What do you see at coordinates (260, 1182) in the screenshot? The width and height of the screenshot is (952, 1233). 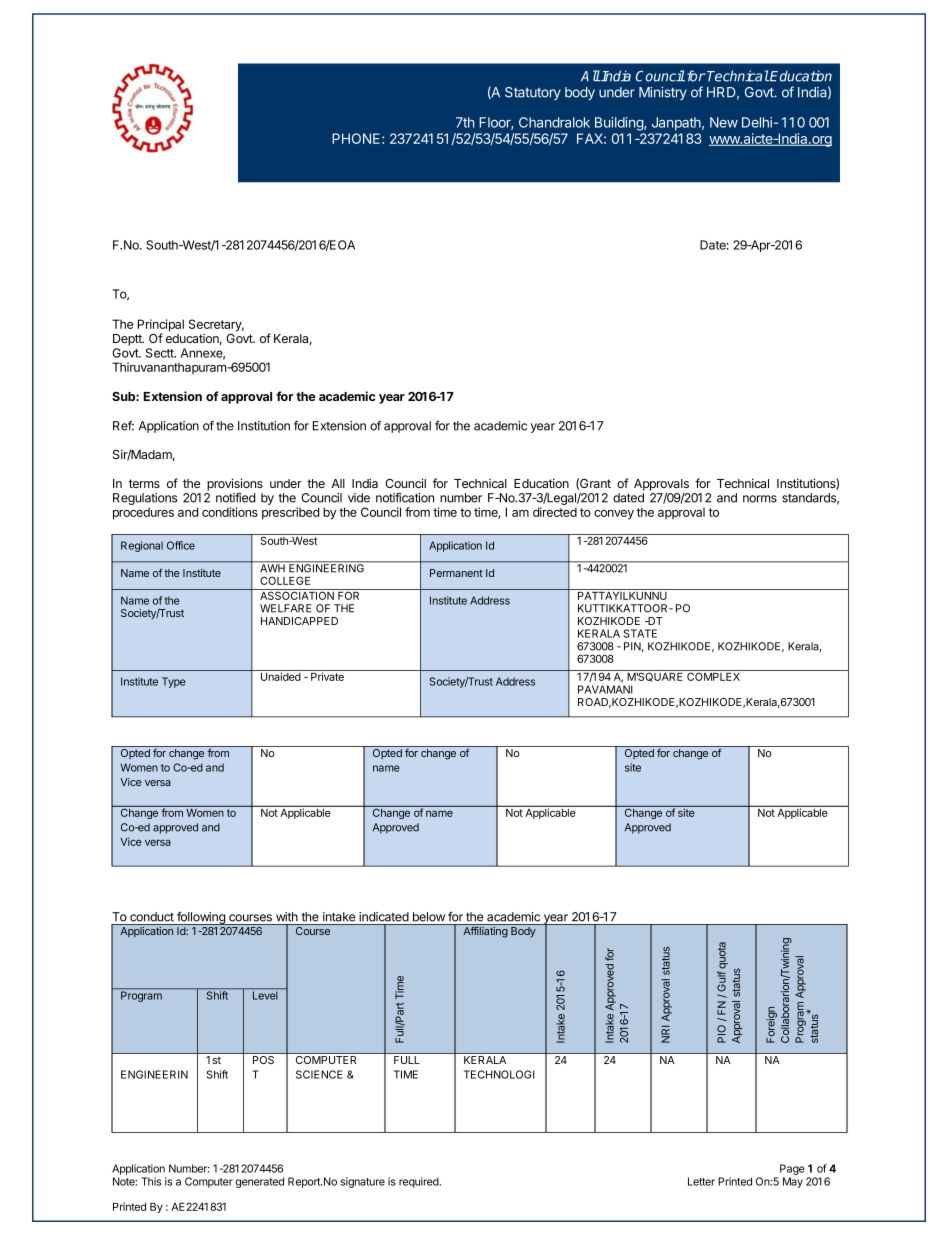 I see `generated` at bounding box center [260, 1182].
